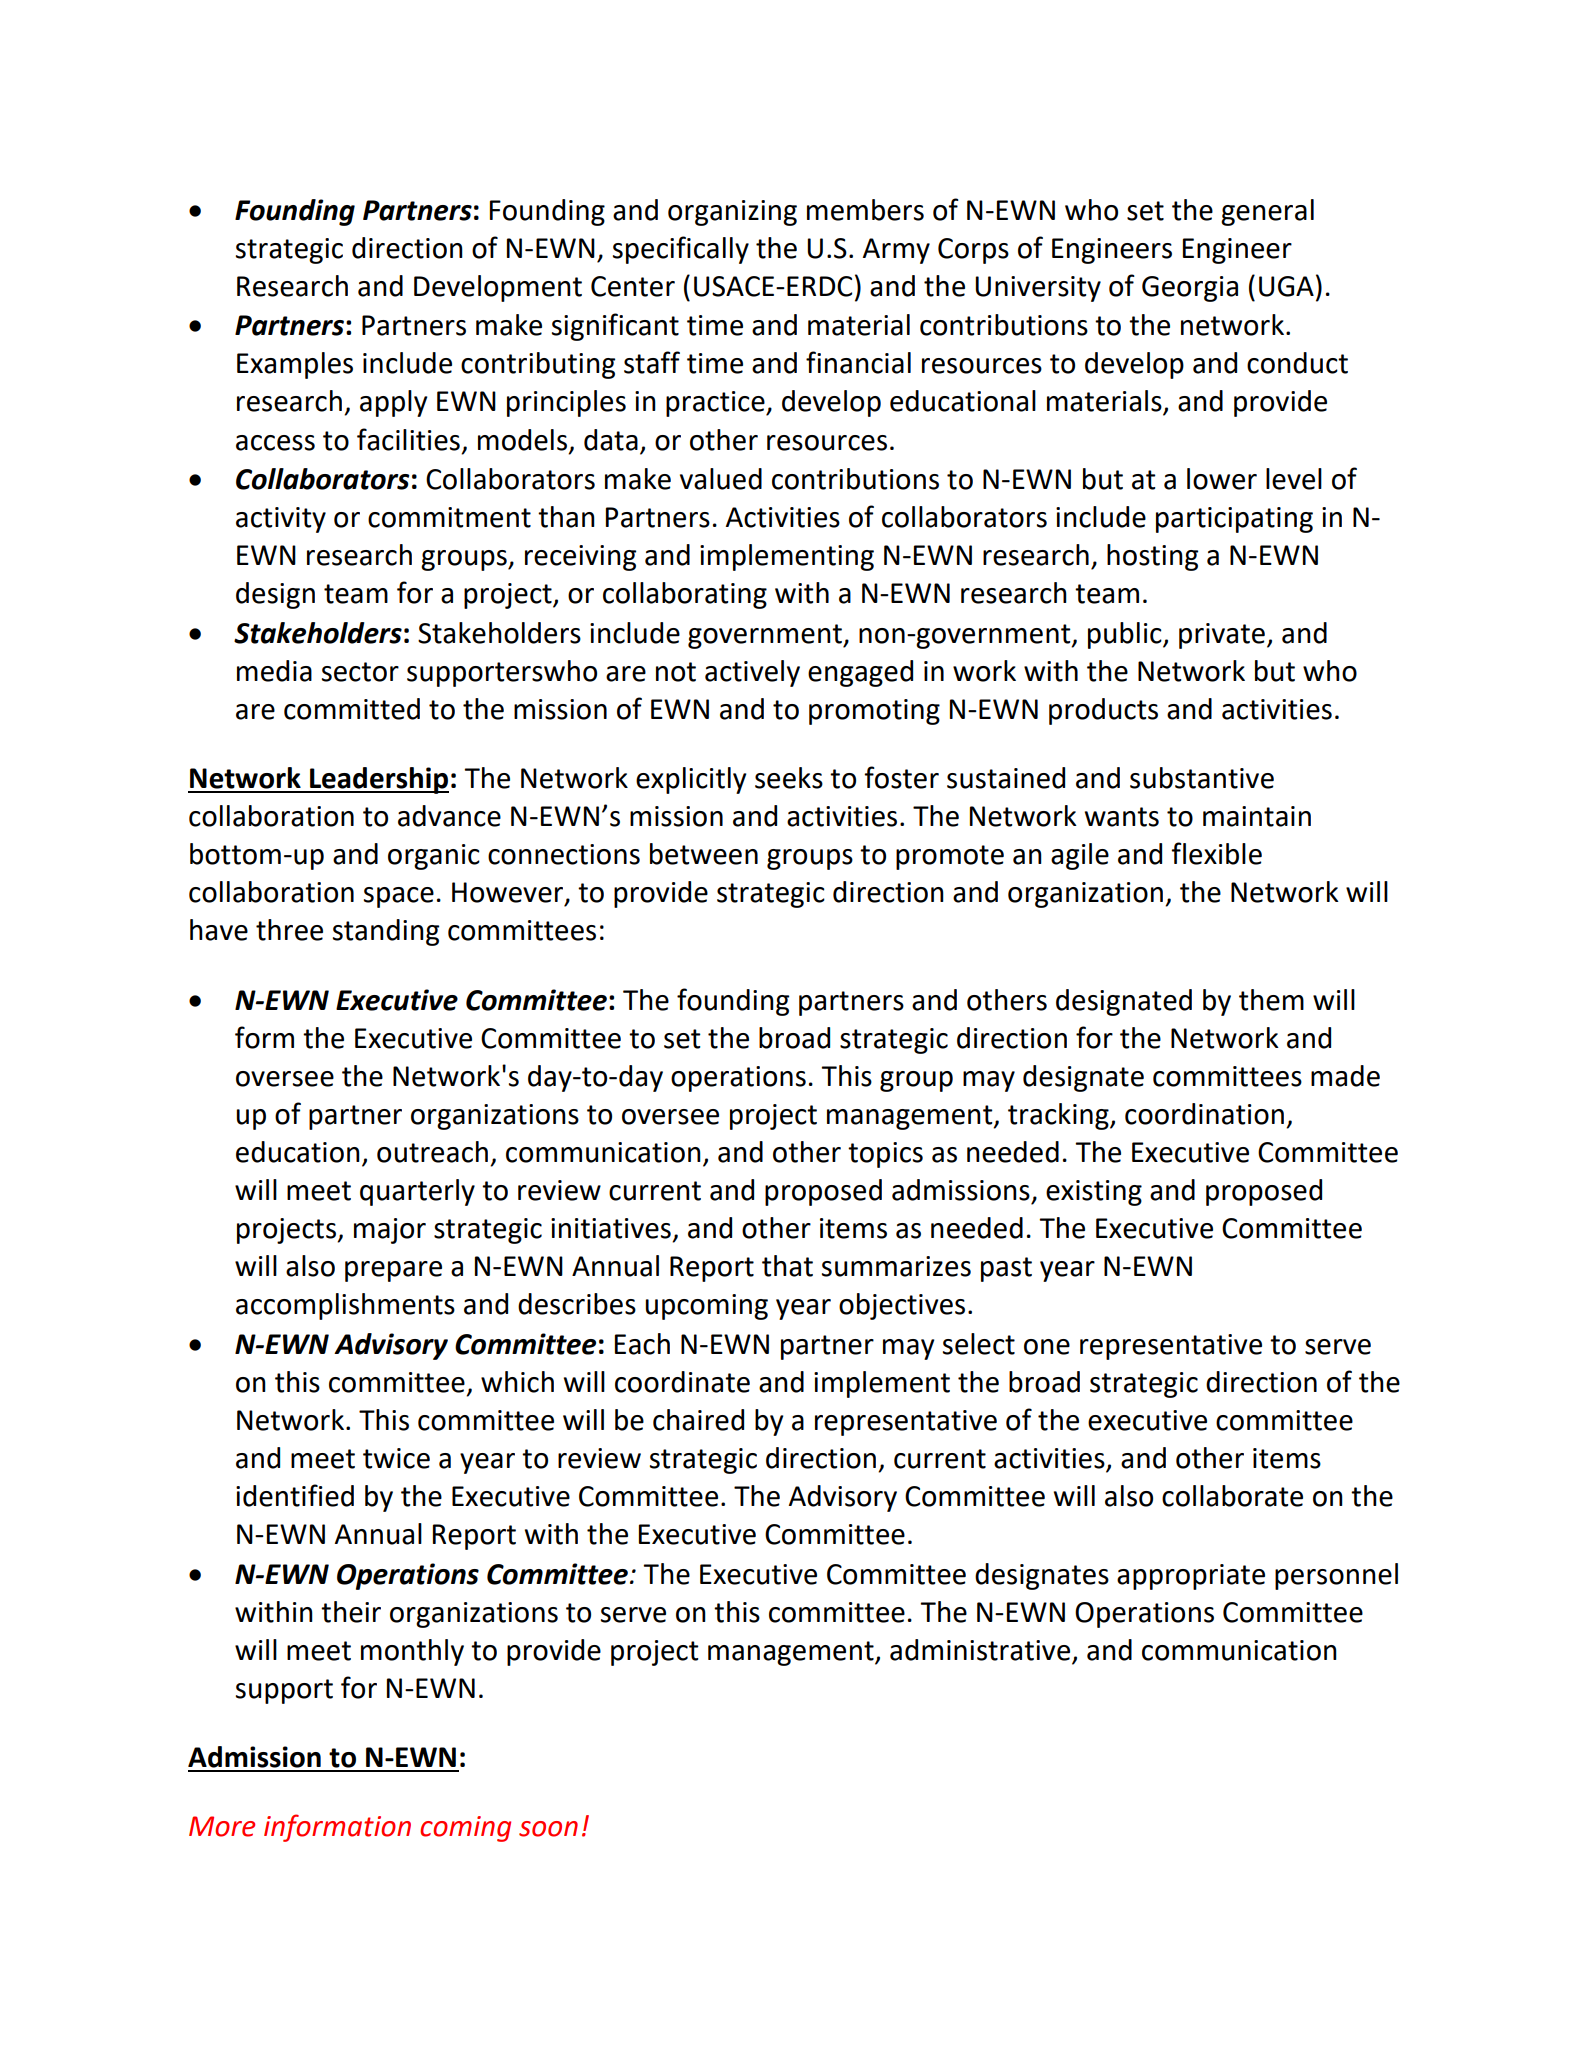 This page has width=1587, height=2054. Describe the element at coordinates (222, 1826) in the page. I see `More` at that location.
